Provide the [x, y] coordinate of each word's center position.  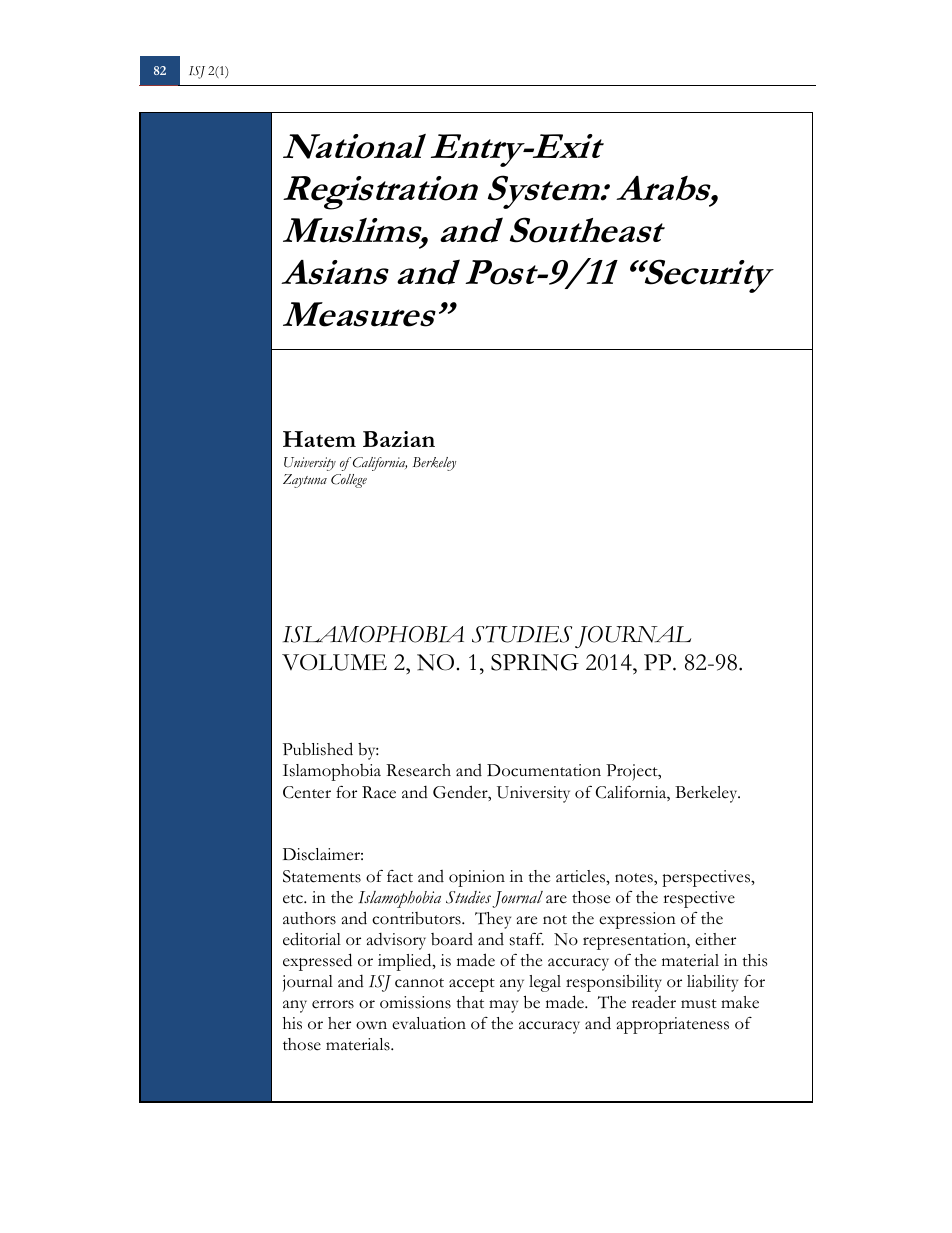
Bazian [399, 439]
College [349, 481]
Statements [322, 876]
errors [333, 1004]
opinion [477, 878]
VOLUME [334, 662]
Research [418, 770]
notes [635, 878]
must [699, 1004]
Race [379, 792]
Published [318, 749]
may [503, 1006]
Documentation [544, 770]
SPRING [535, 662]
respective [699, 899]
